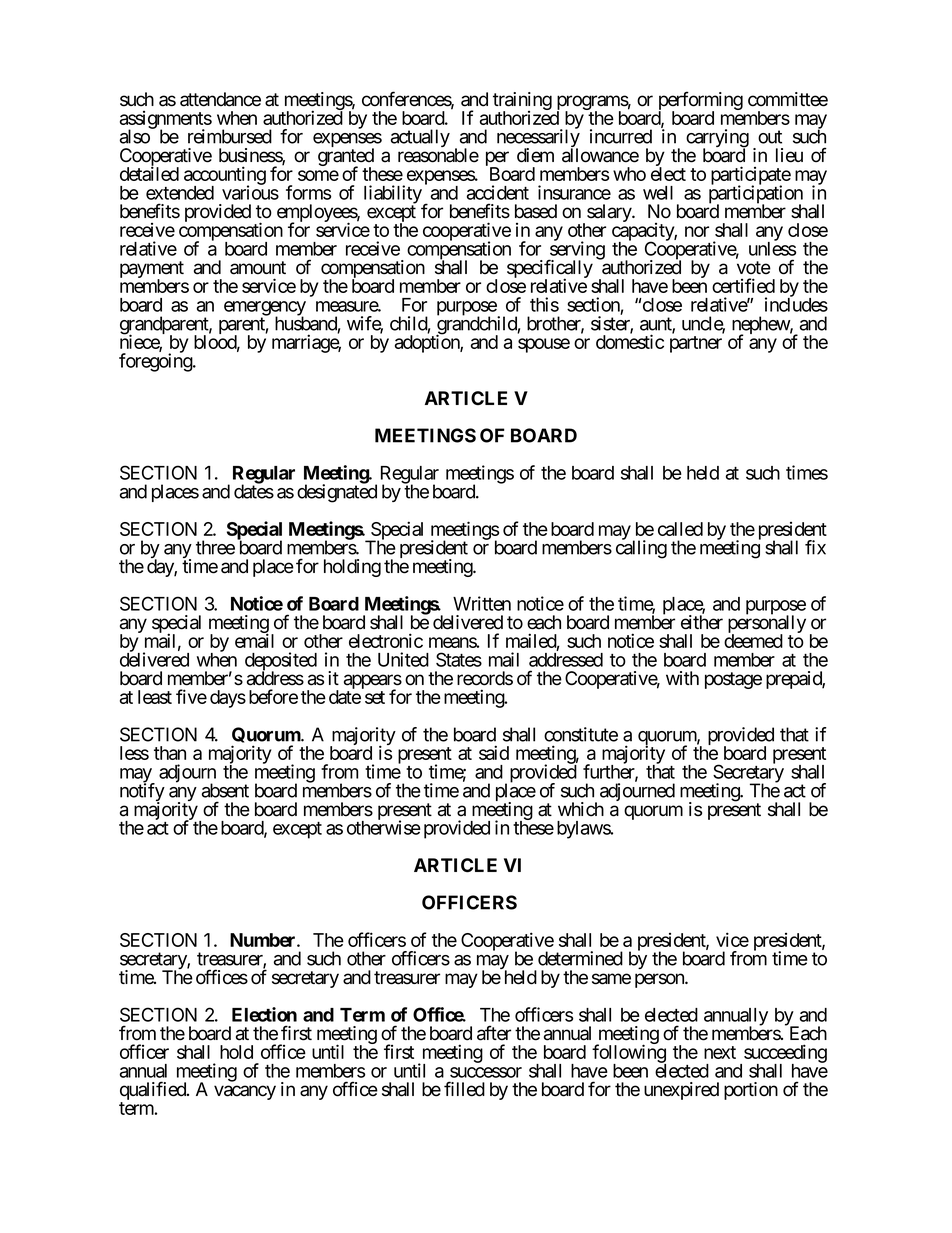  I want to click on foregoing, so click(156, 362).
